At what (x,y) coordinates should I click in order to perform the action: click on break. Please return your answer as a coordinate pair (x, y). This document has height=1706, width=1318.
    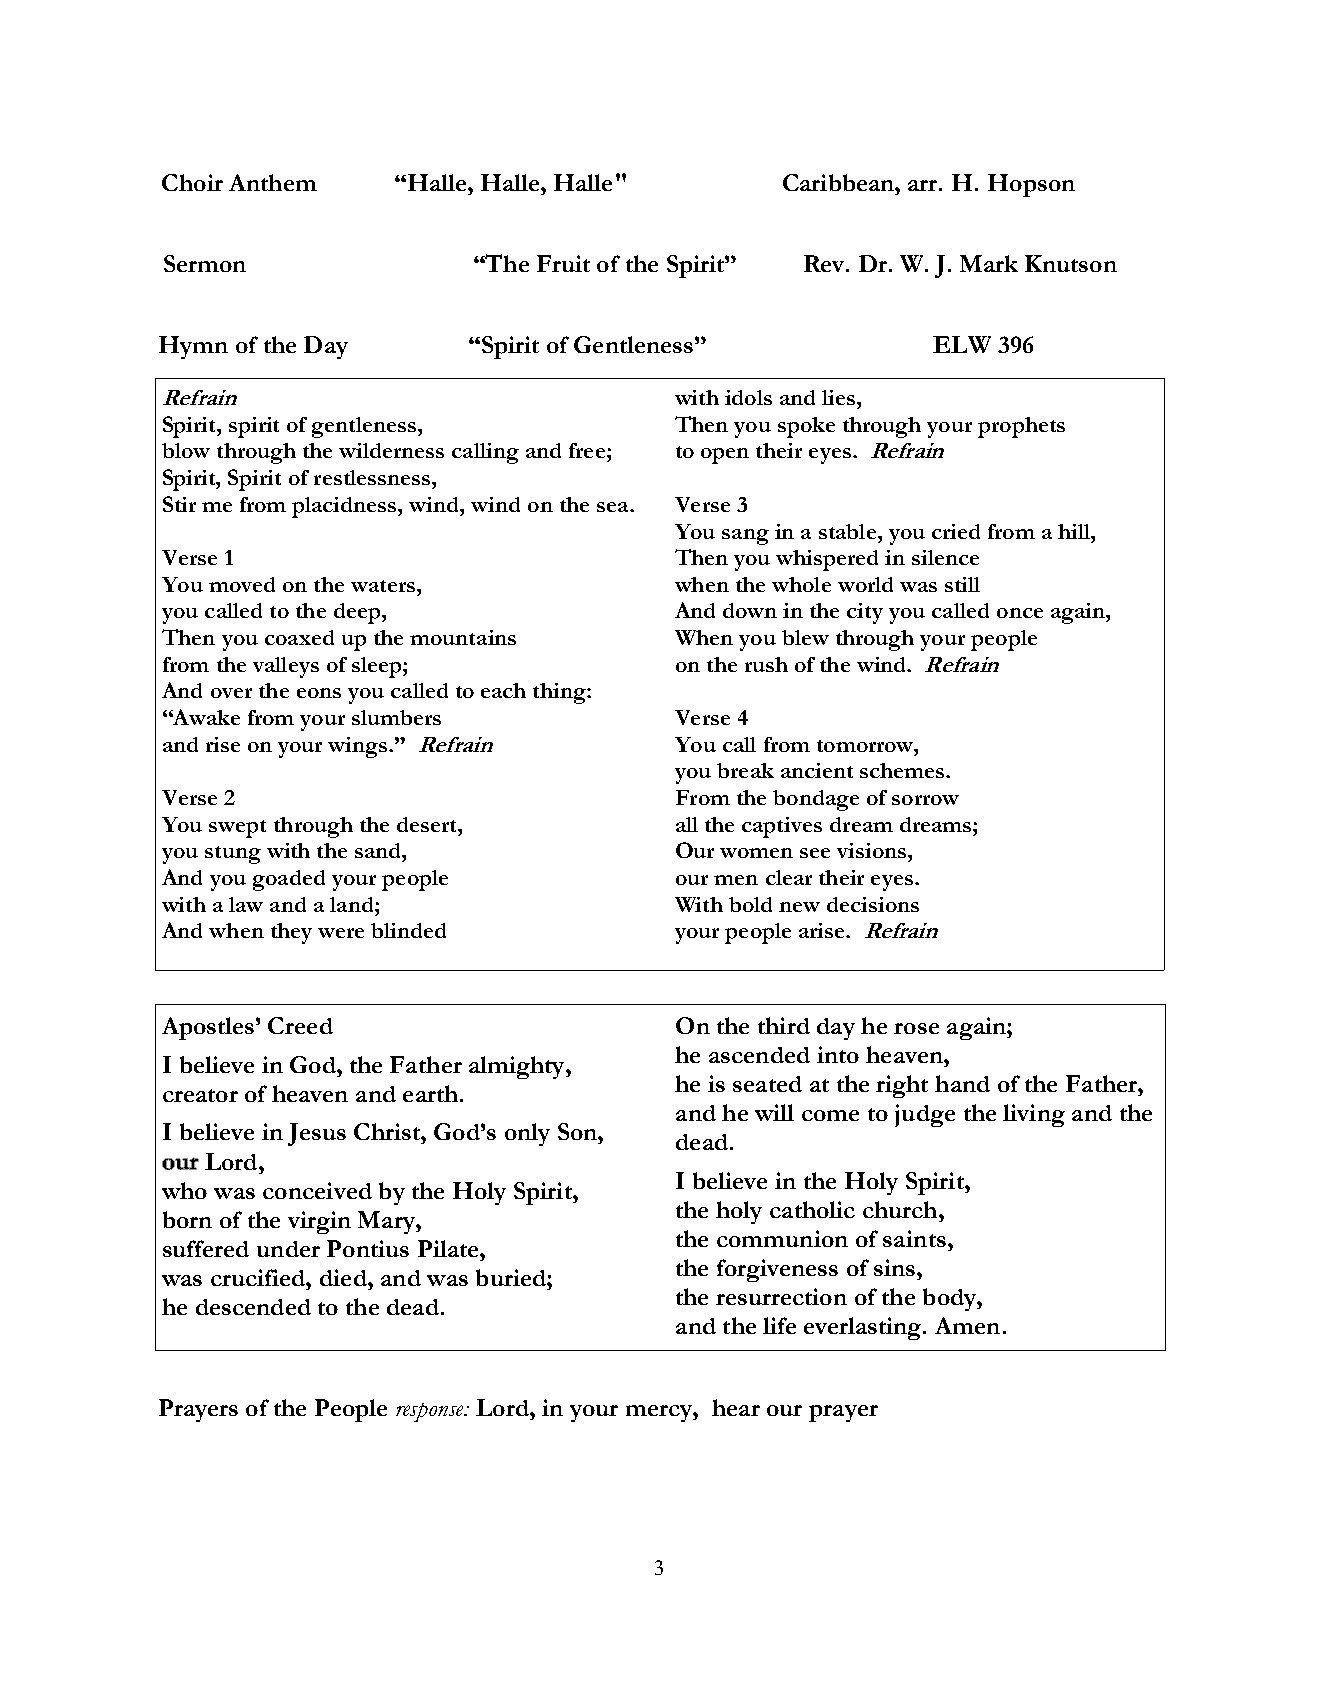
    Looking at the image, I should click on (745, 770).
